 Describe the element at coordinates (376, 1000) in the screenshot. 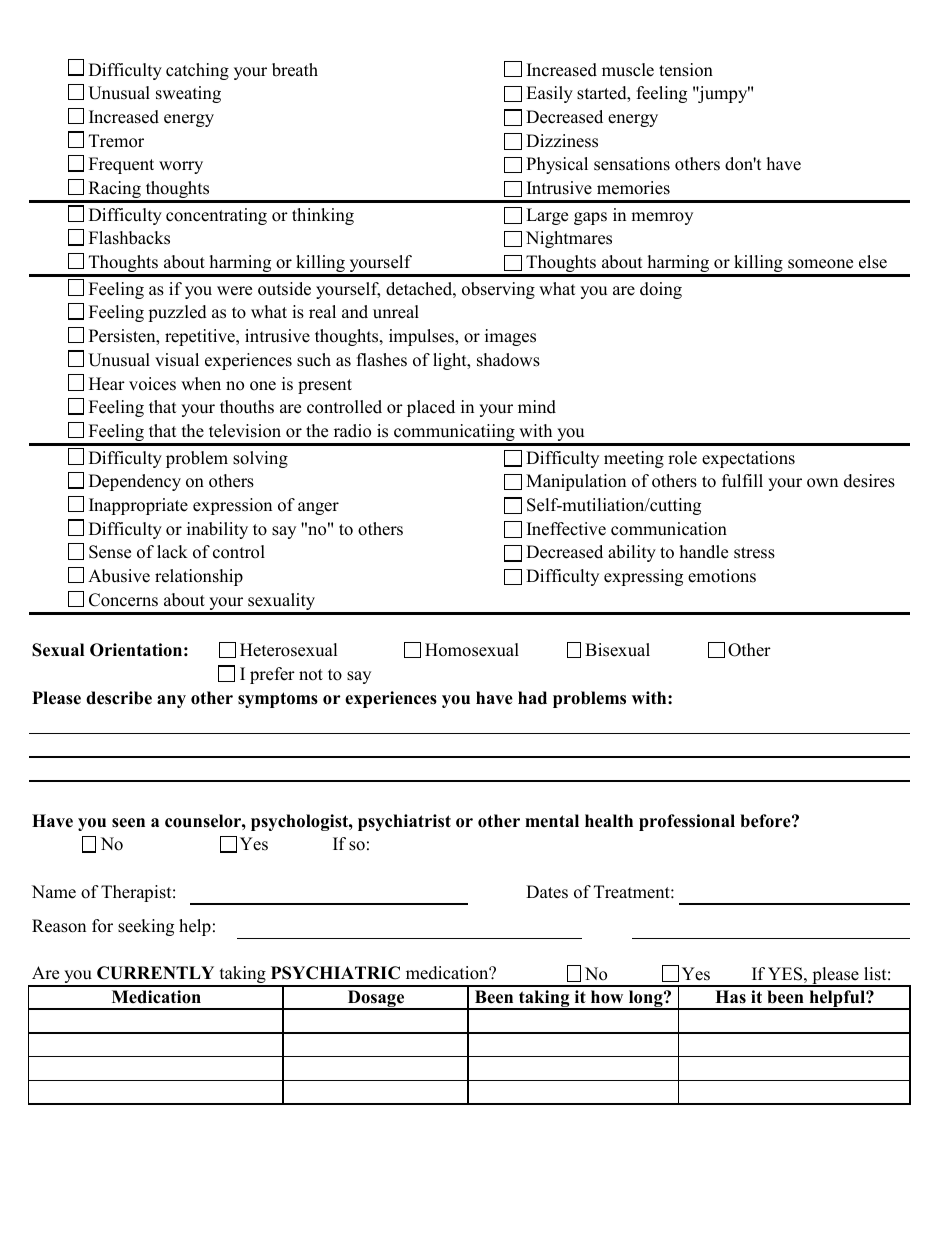

I see `Dosage` at that location.
